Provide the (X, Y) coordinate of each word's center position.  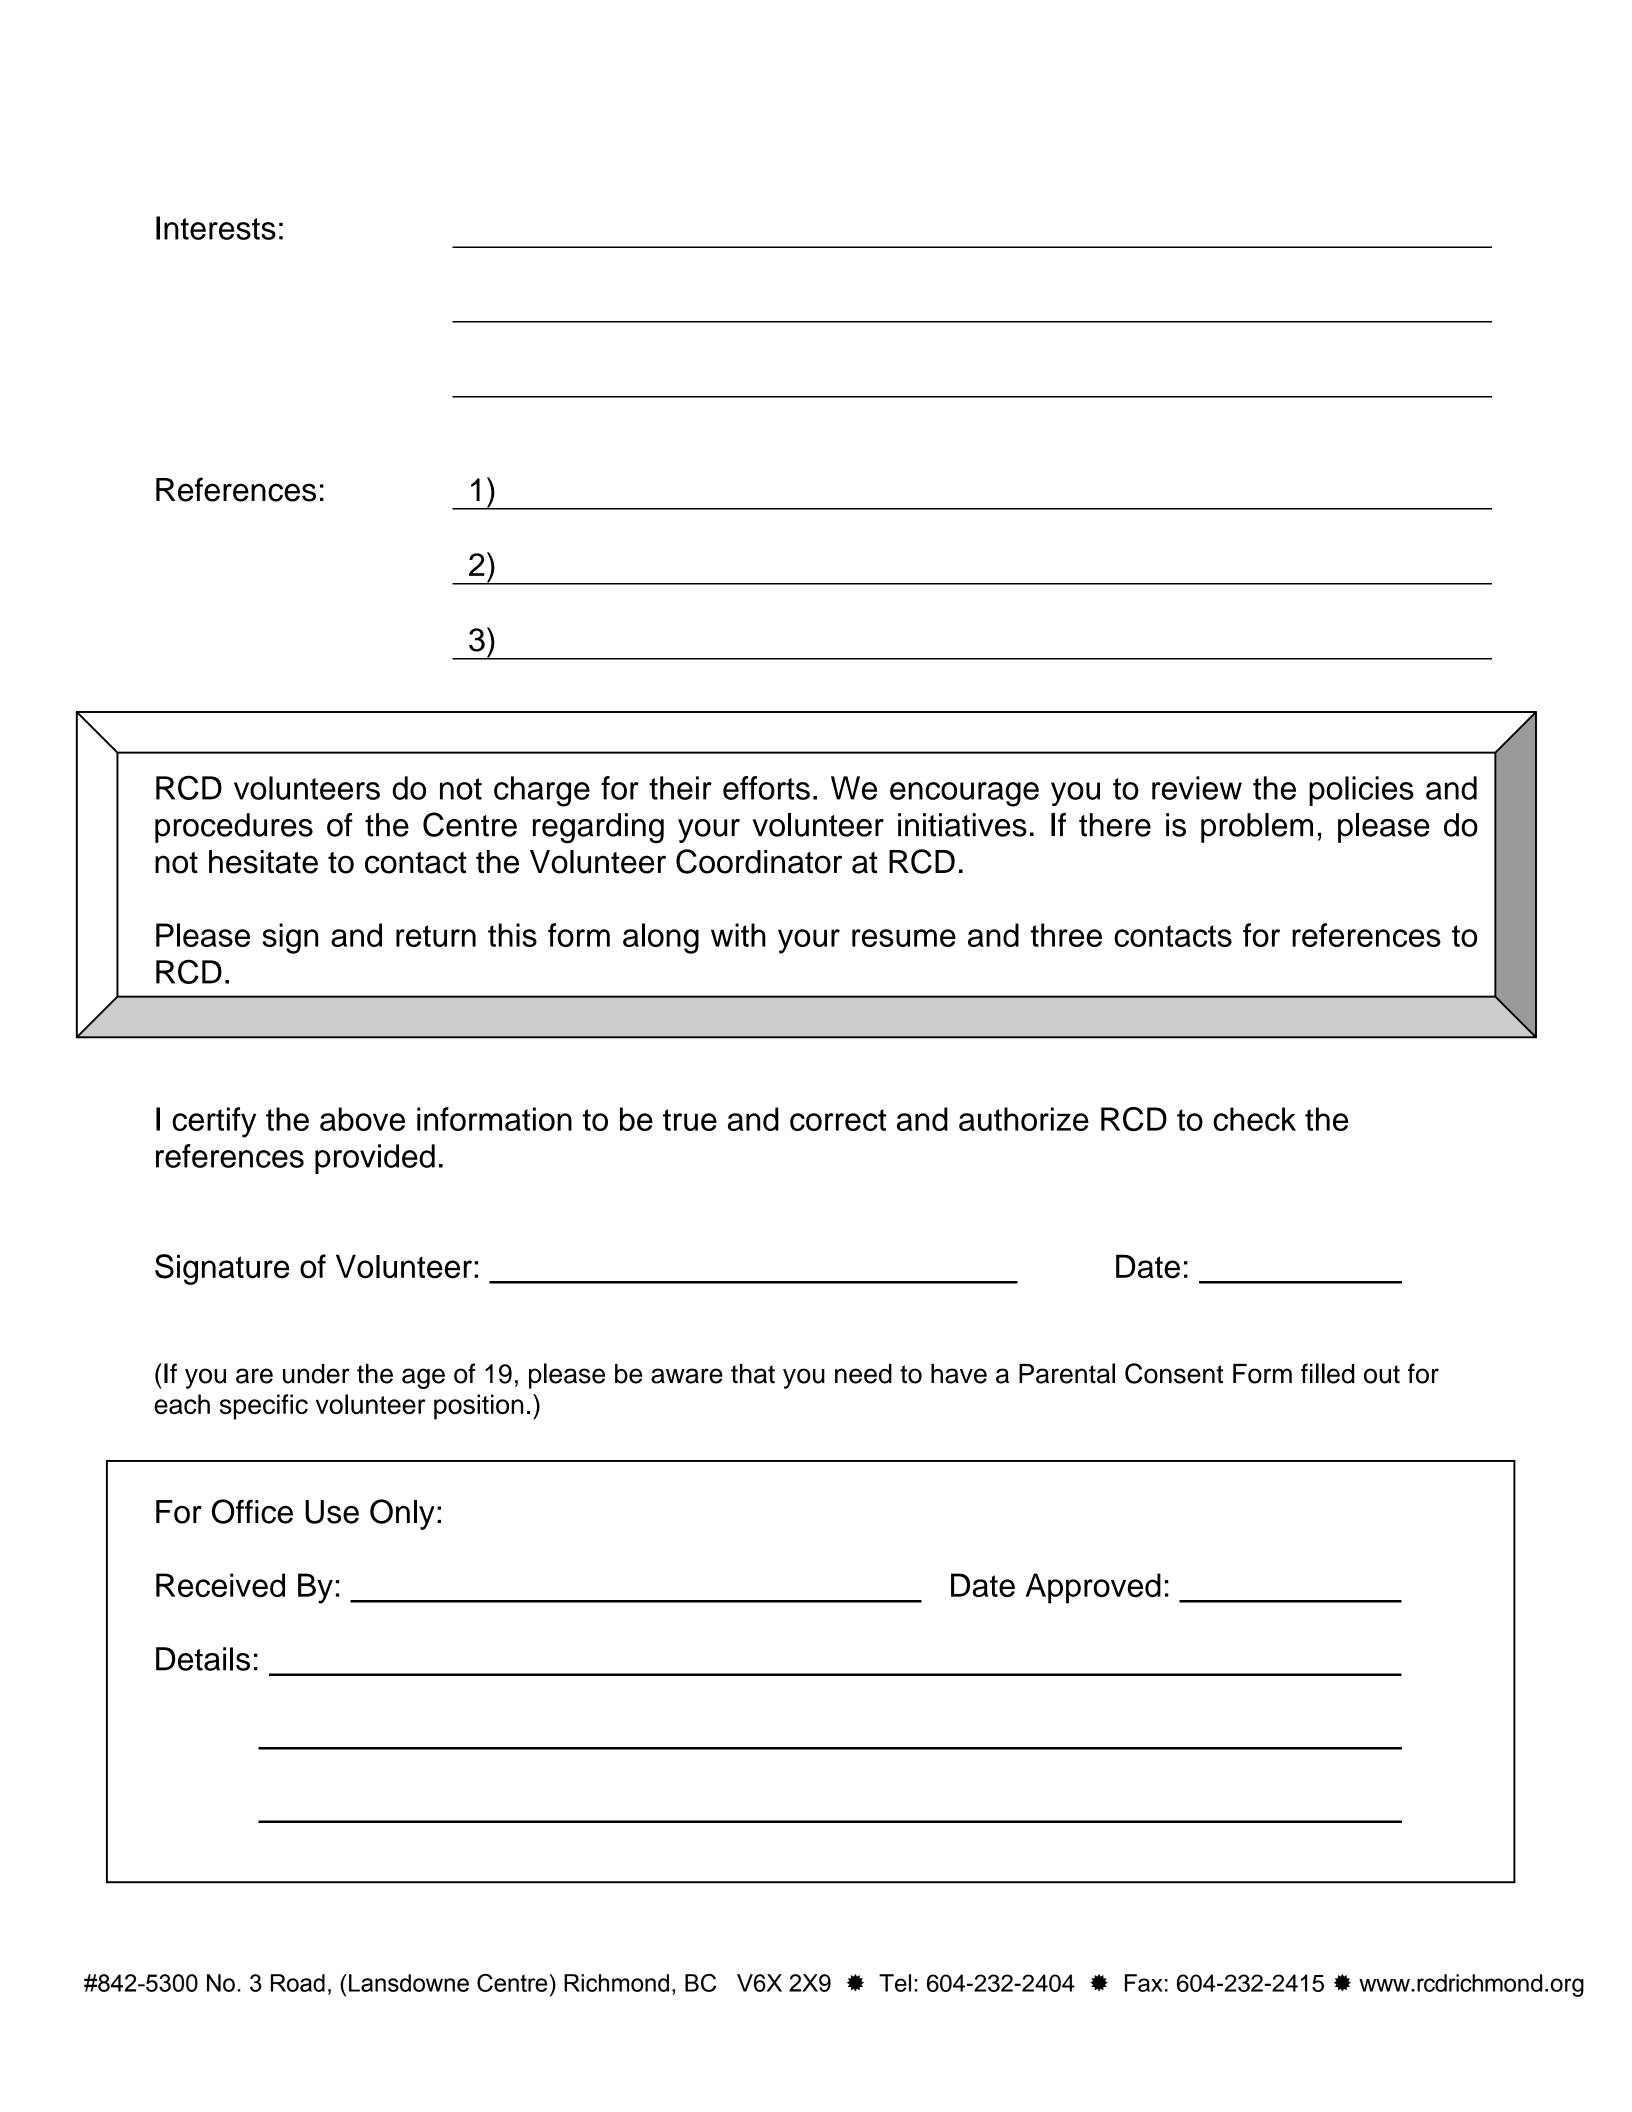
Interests (216, 228)
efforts (766, 788)
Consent (1174, 1373)
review (1197, 788)
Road (298, 1983)
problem (1257, 828)
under (316, 1374)
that (753, 1374)
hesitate (263, 862)
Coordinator (759, 861)
